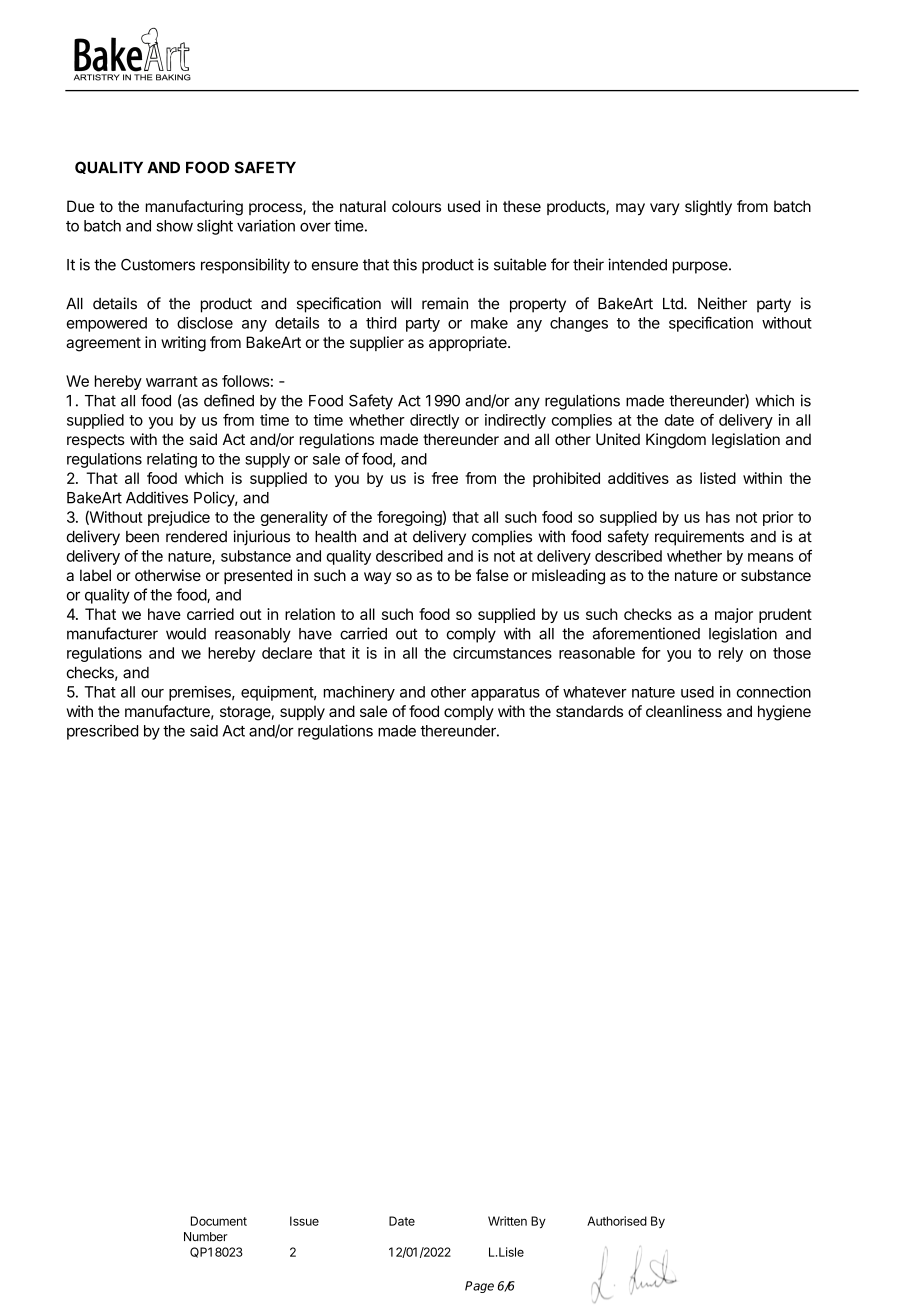  I want to click on show, so click(174, 226).
